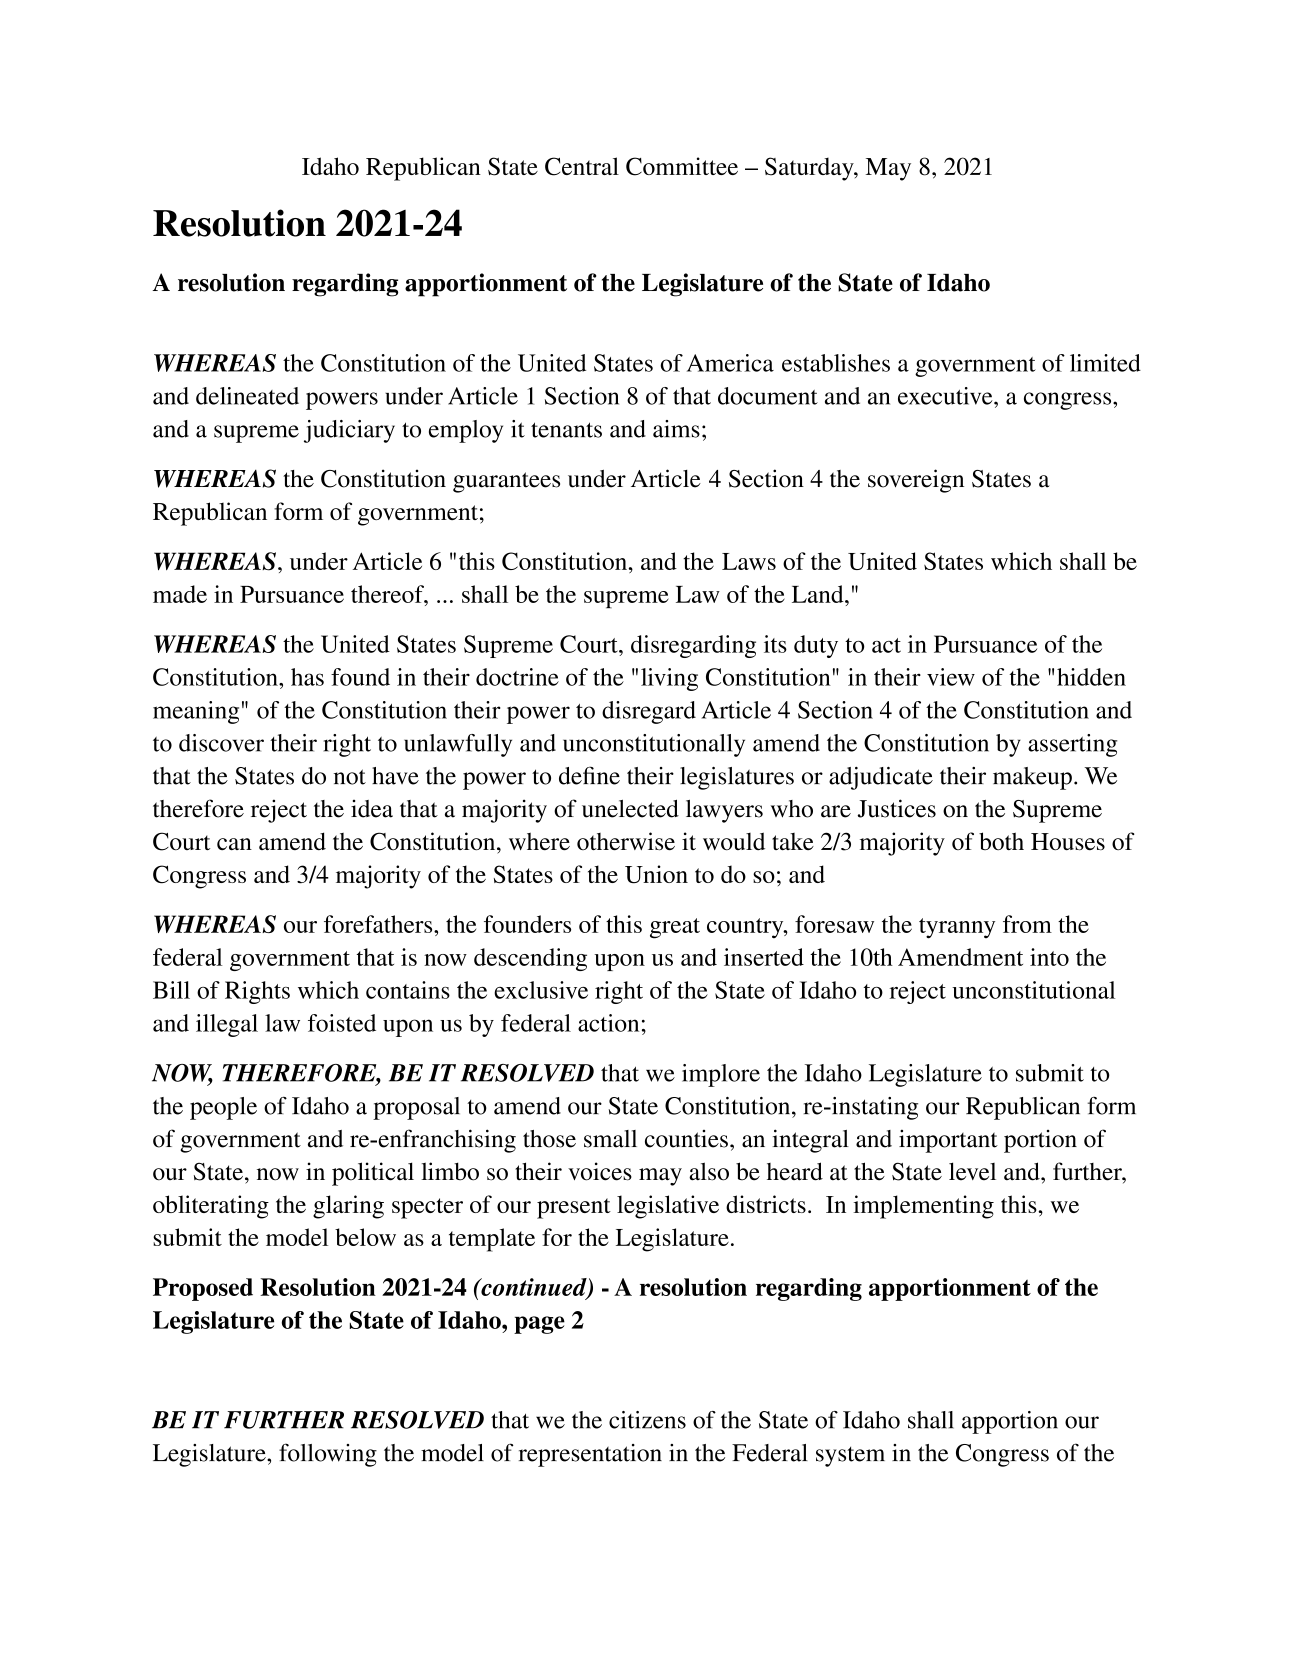  Describe the element at coordinates (669, 679) in the screenshot. I see `living` at that location.
